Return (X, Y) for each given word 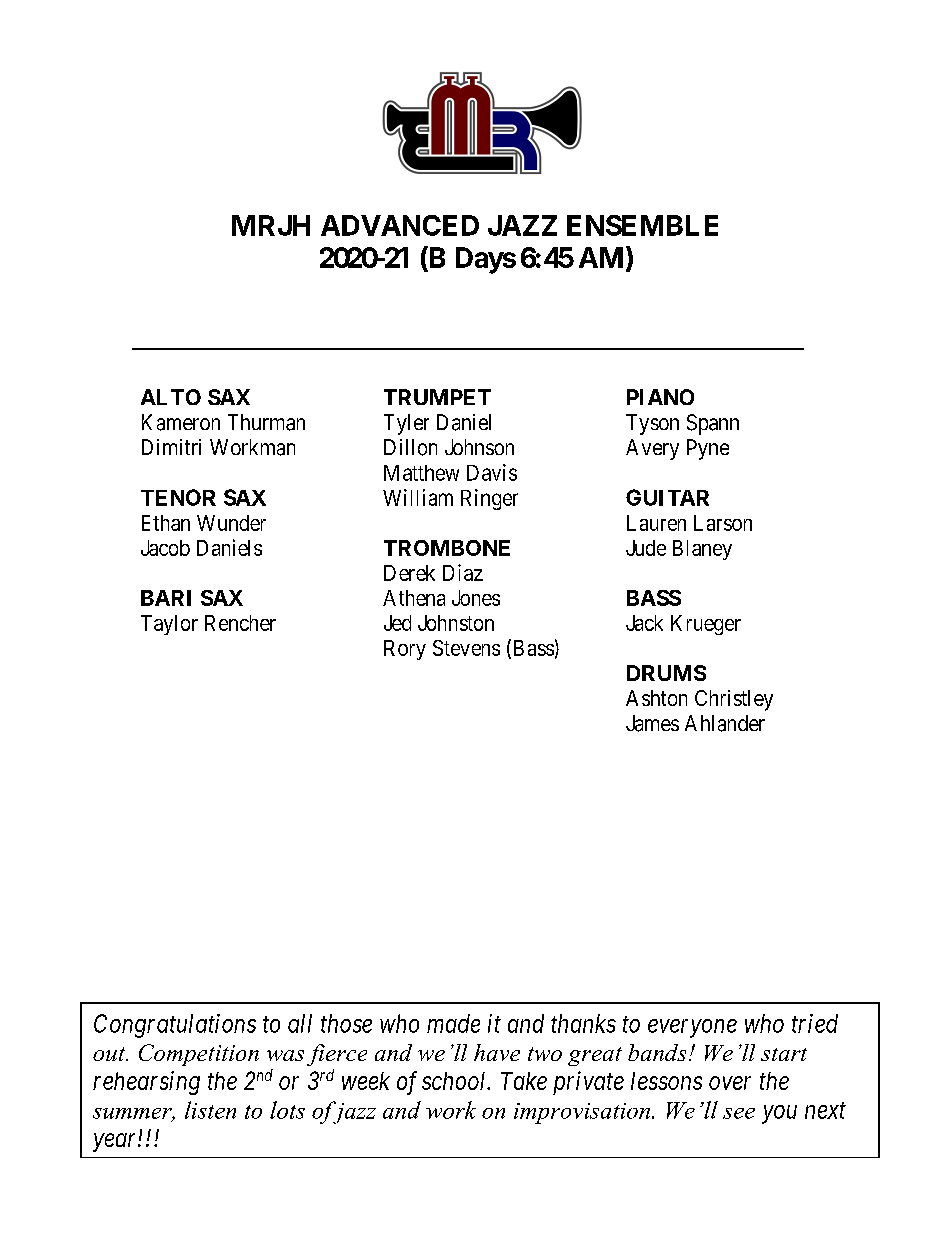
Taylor (169, 625)
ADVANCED (400, 225)
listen (210, 1110)
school (455, 1081)
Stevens (466, 648)
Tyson (652, 424)
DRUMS (666, 673)
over (730, 1083)
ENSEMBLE (642, 225)
